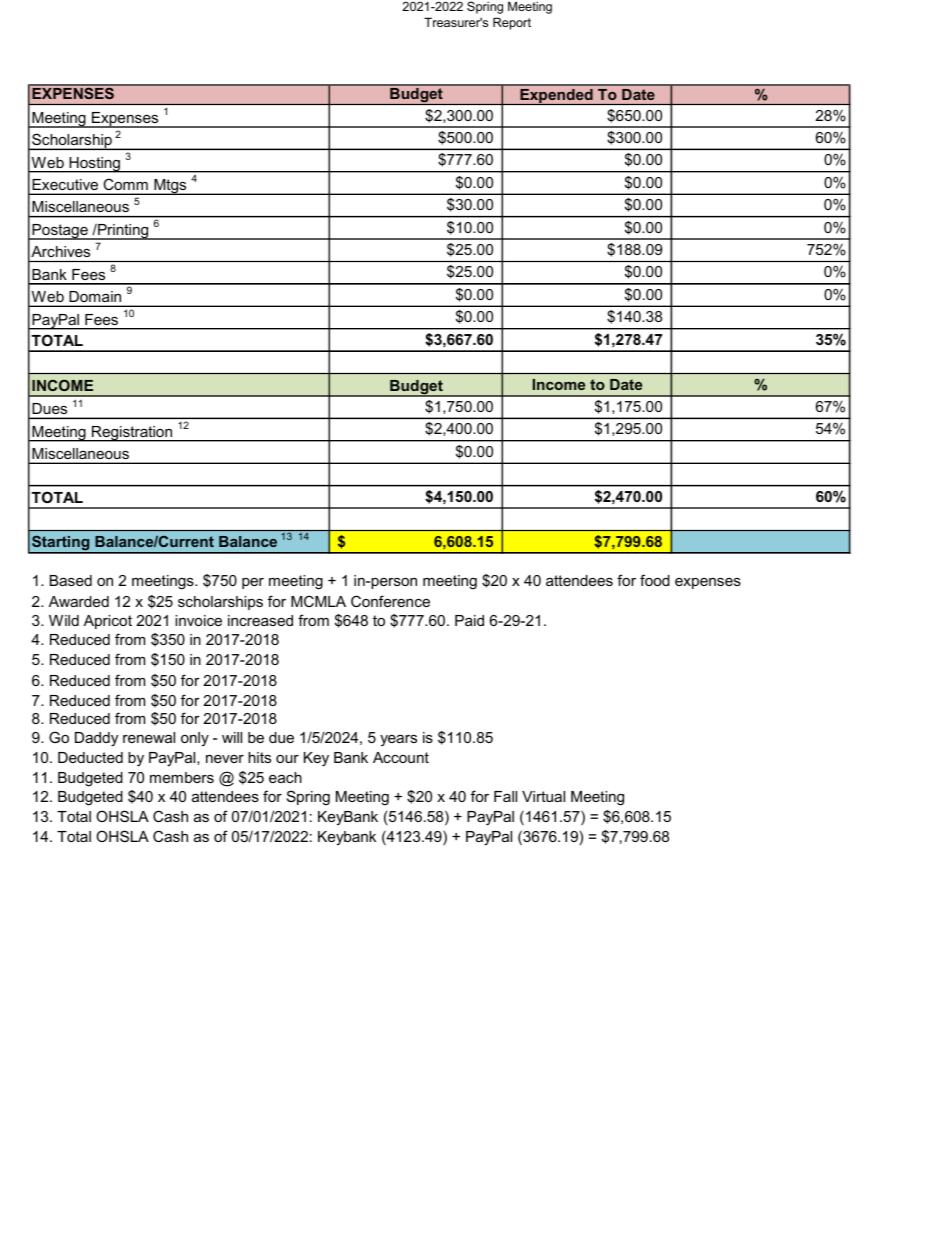  I want to click on Conference, so click(390, 601).
